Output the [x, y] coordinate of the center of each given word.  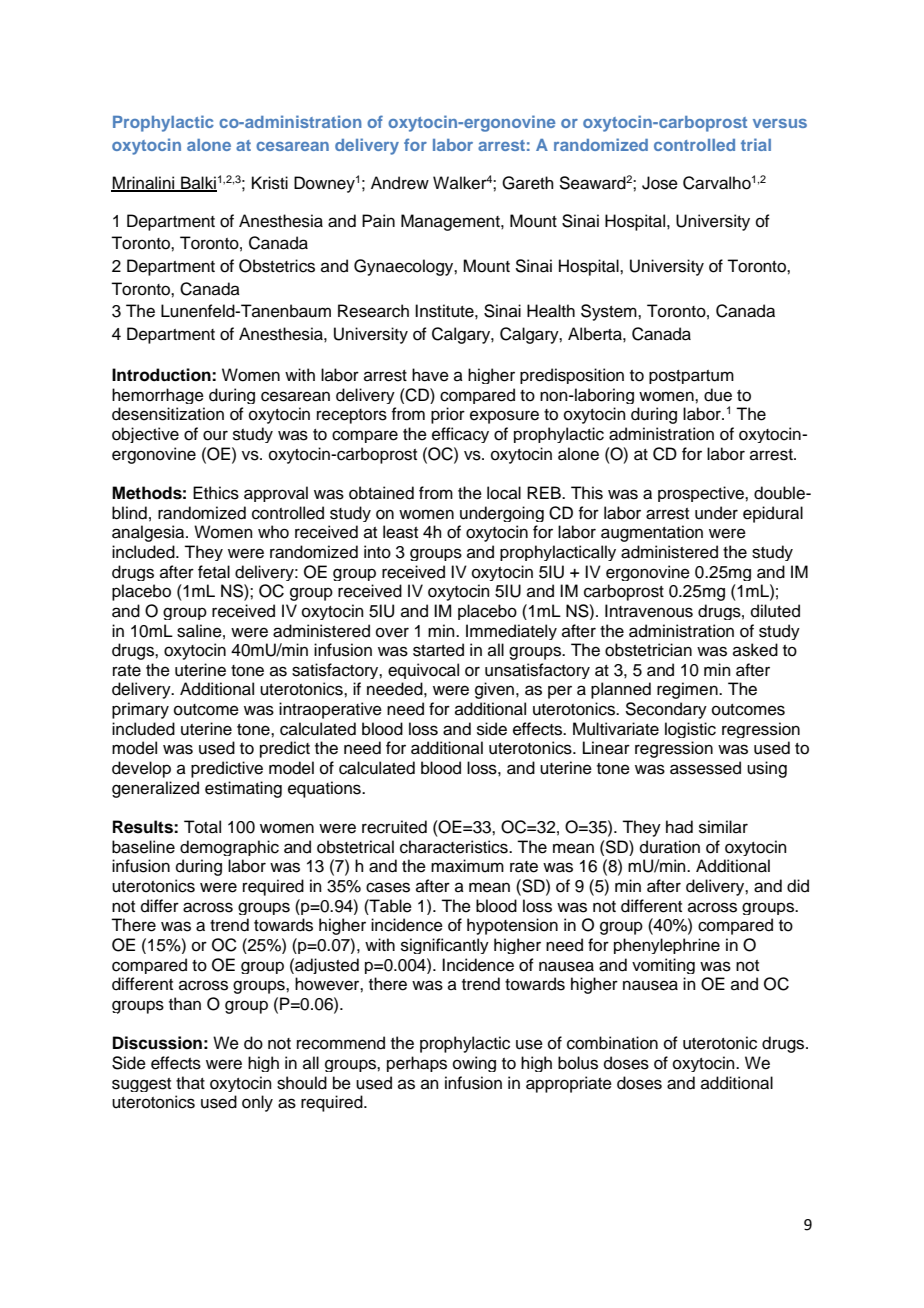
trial [756, 144]
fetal [214, 572]
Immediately [511, 632]
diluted [775, 611]
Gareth [528, 183]
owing [474, 1064]
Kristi [270, 183]
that [190, 1083]
